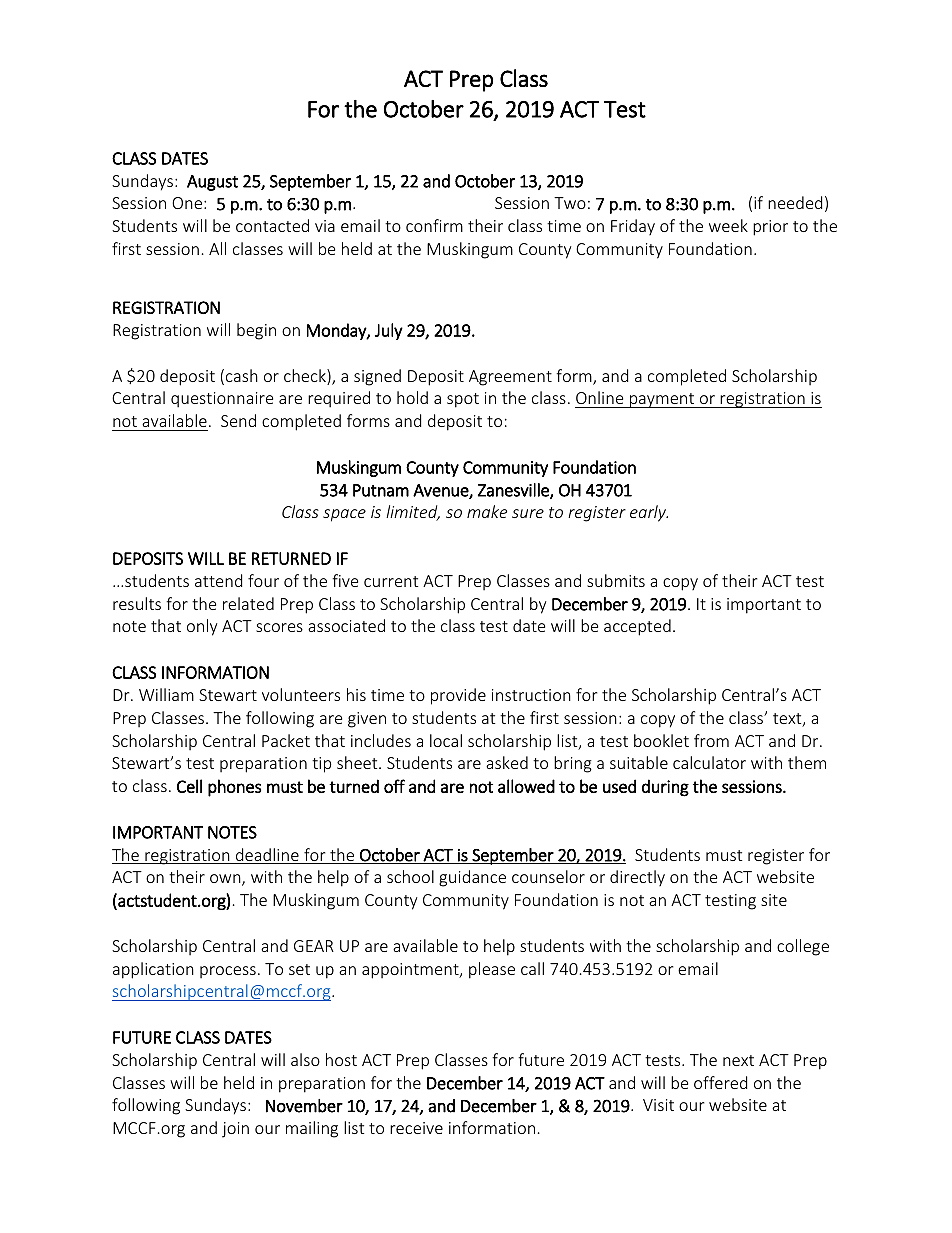  What do you see at coordinates (234, 788) in the screenshot?
I see `phones` at bounding box center [234, 788].
